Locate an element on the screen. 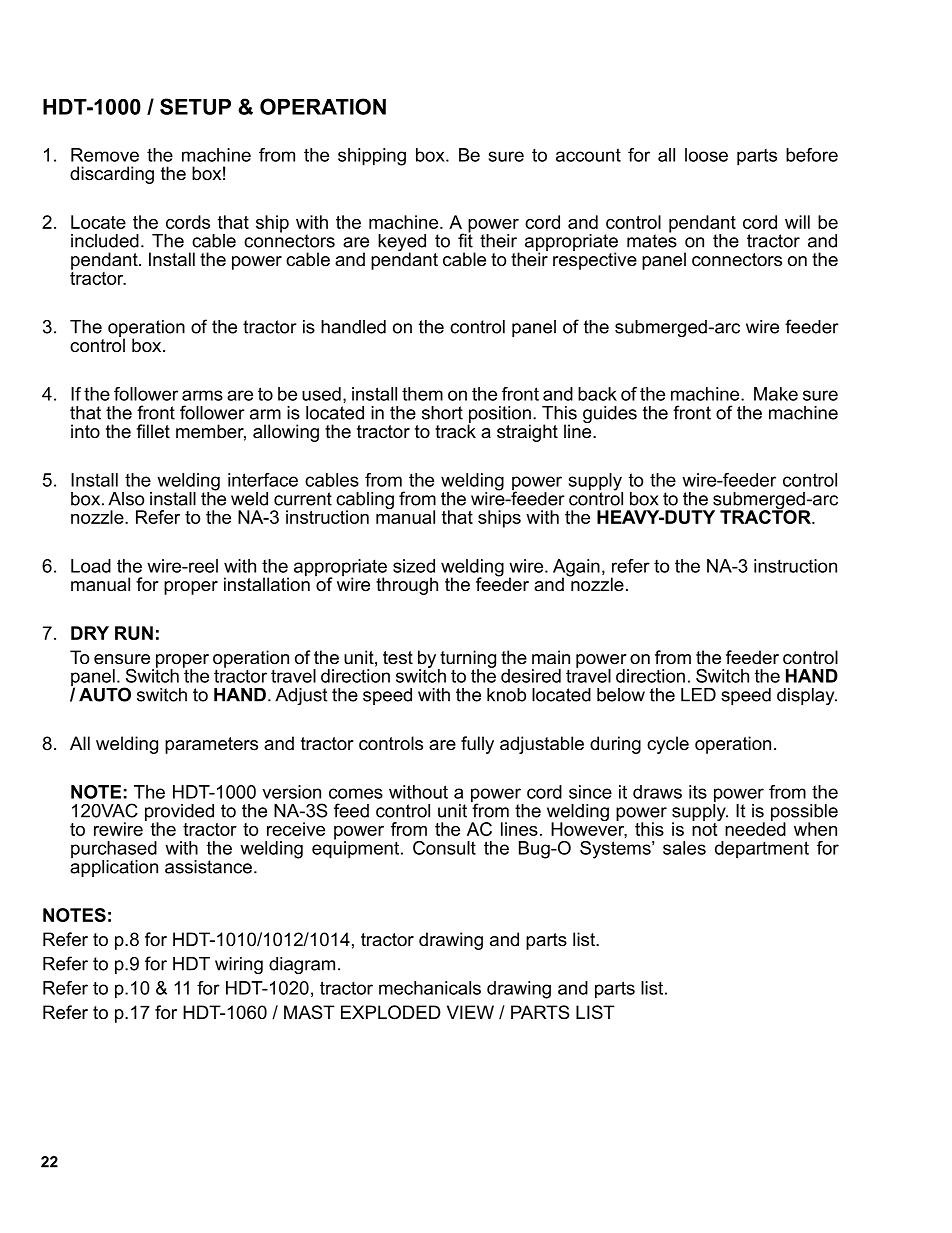 Image resolution: width=952 pixels, height=1233 pixels. department is located at coordinates (762, 849).
